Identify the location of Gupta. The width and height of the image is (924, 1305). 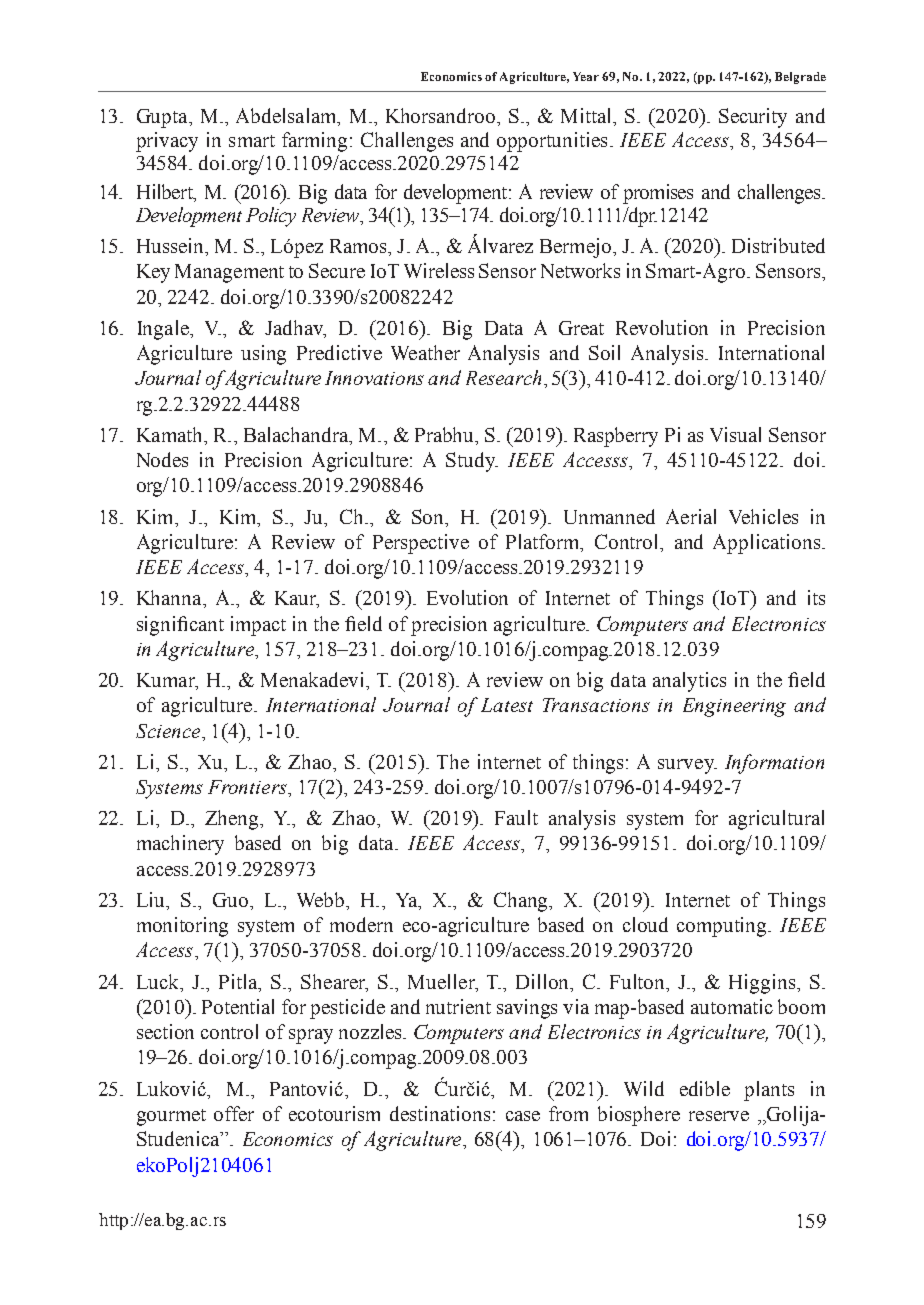
(163, 118).
